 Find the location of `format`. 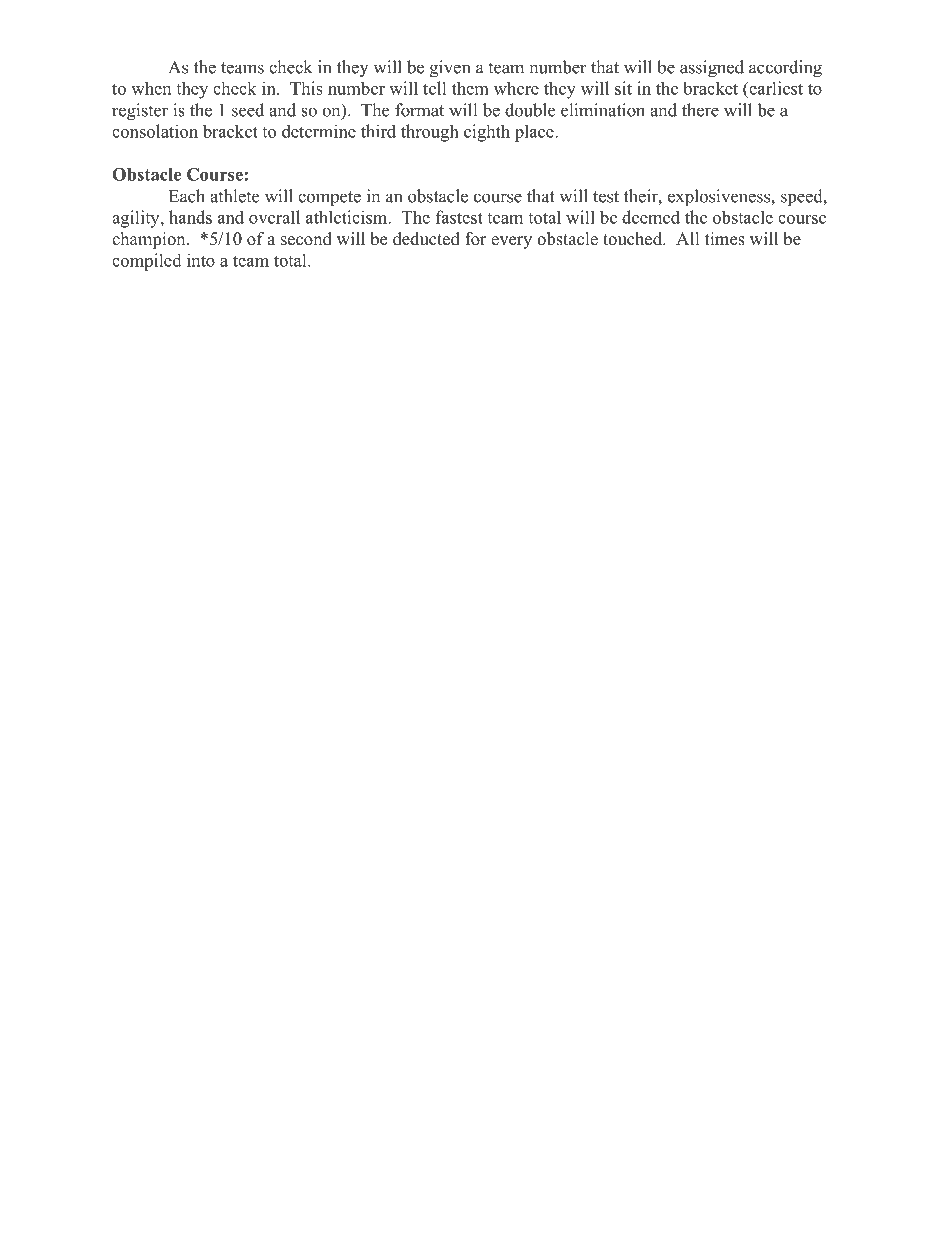

format is located at coordinates (419, 110).
